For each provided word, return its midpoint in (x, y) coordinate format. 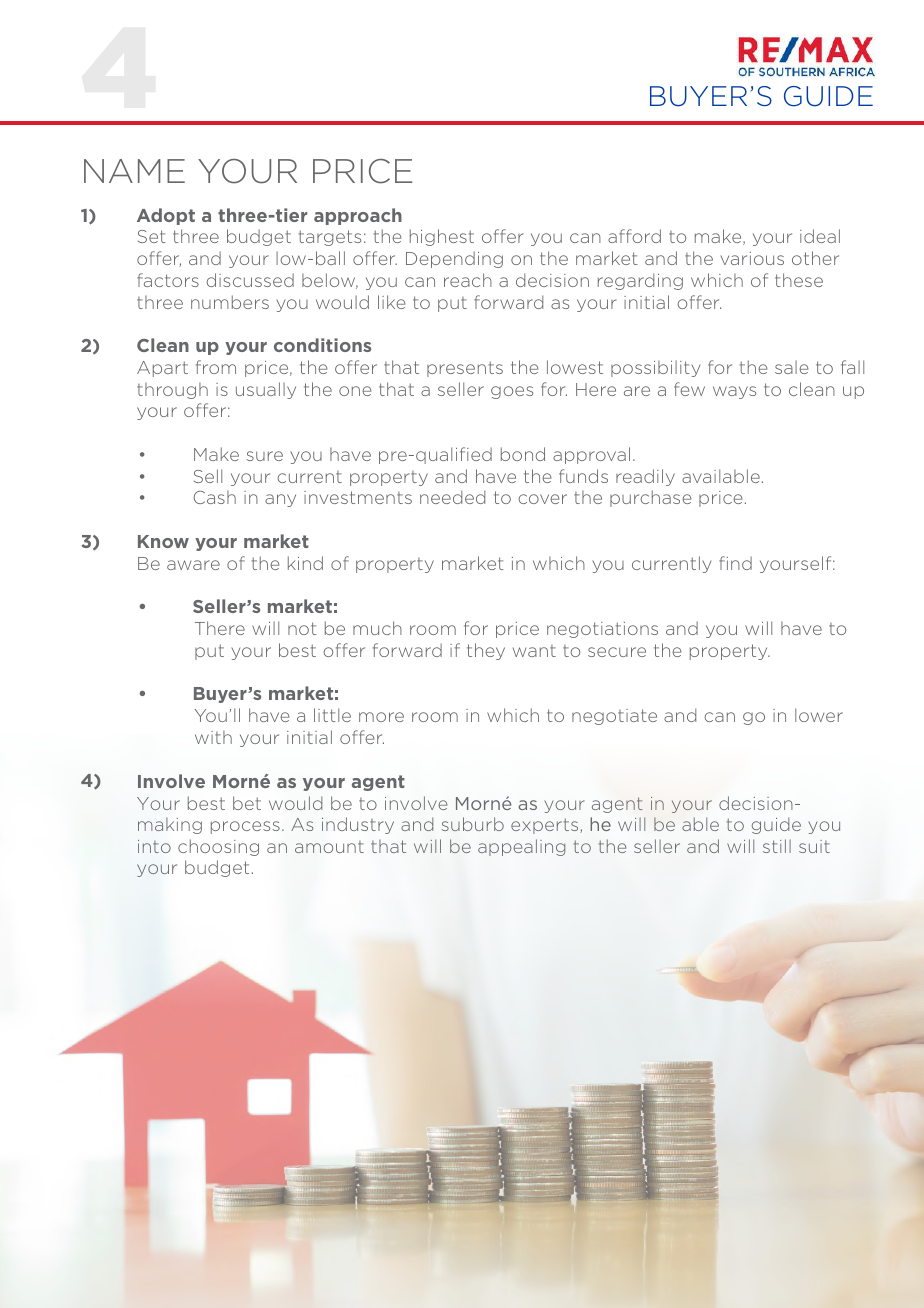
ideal (820, 236)
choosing (218, 847)
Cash (214, 497)
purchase (650, 498)
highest (442, 237)
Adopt (166, 216)
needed (452, 497)
